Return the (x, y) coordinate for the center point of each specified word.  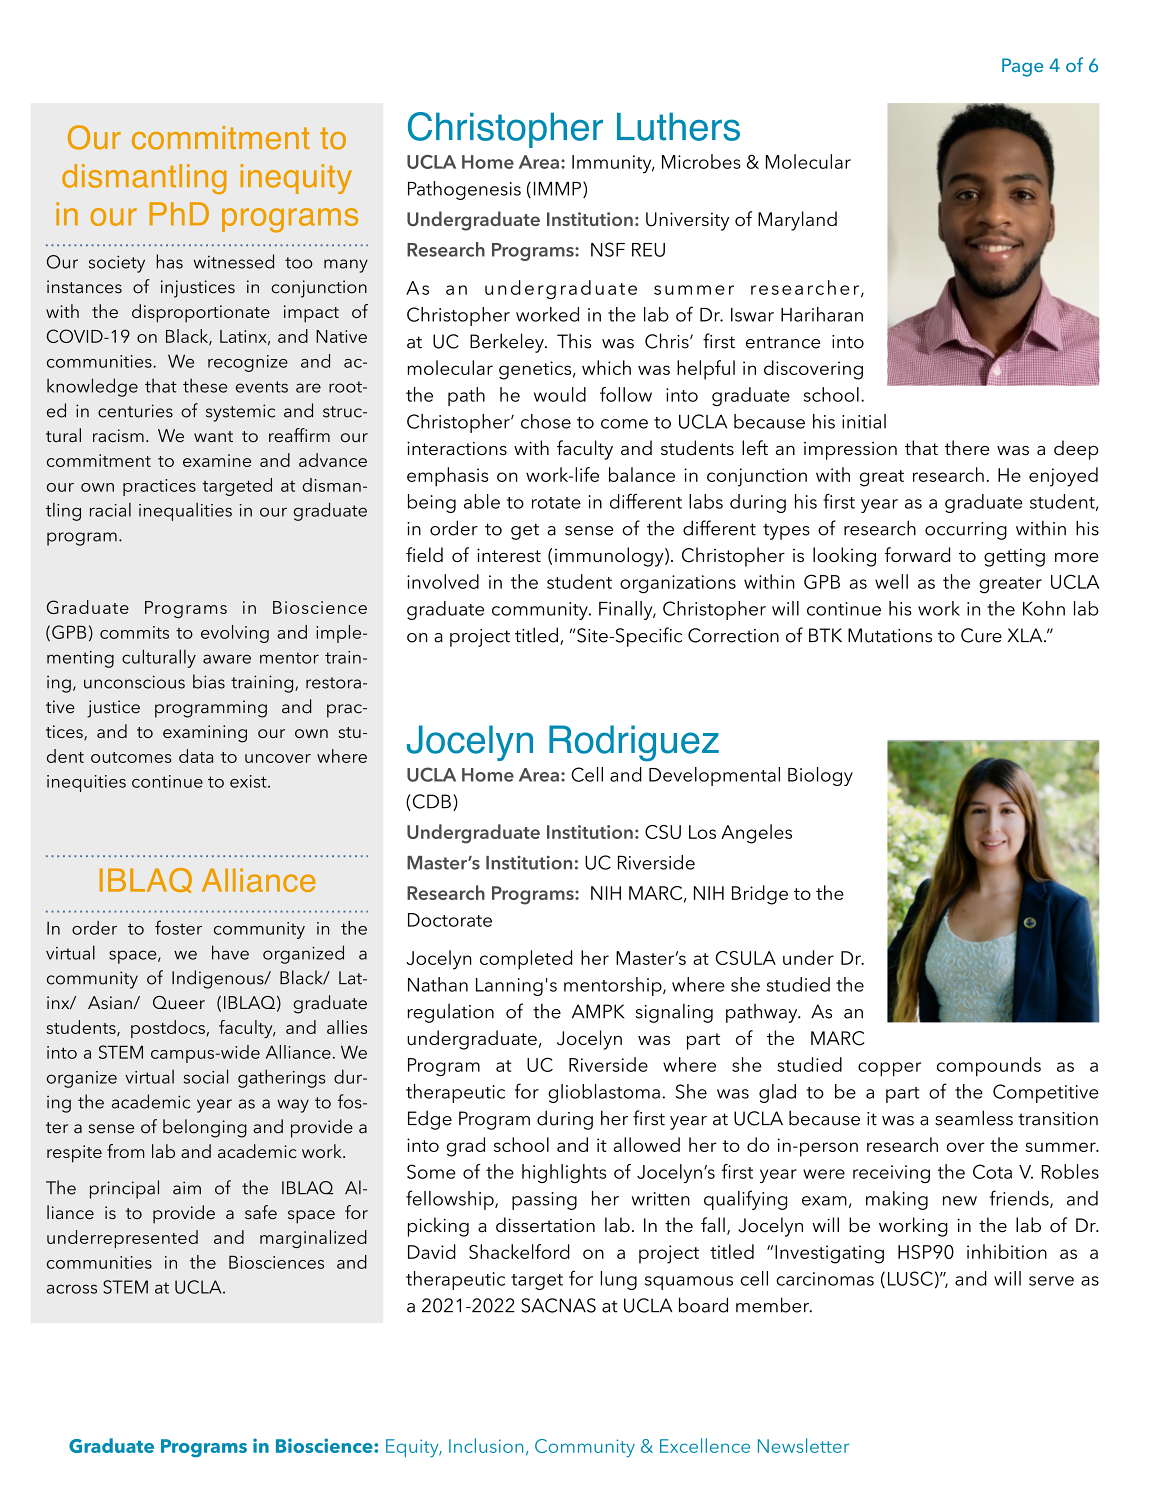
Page (1022, 67)
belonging (205, 1128)
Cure (981, 635)
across (72, 1289)
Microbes (701, 161)
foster (178, 927)
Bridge (760, 895)
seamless (974, 1118)
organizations (678, 584)
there (967, 448)
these (205, 385)
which (606, 367)
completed (526, 960)
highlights (564, 1173)
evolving (235, 634)
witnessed (233, 261)
